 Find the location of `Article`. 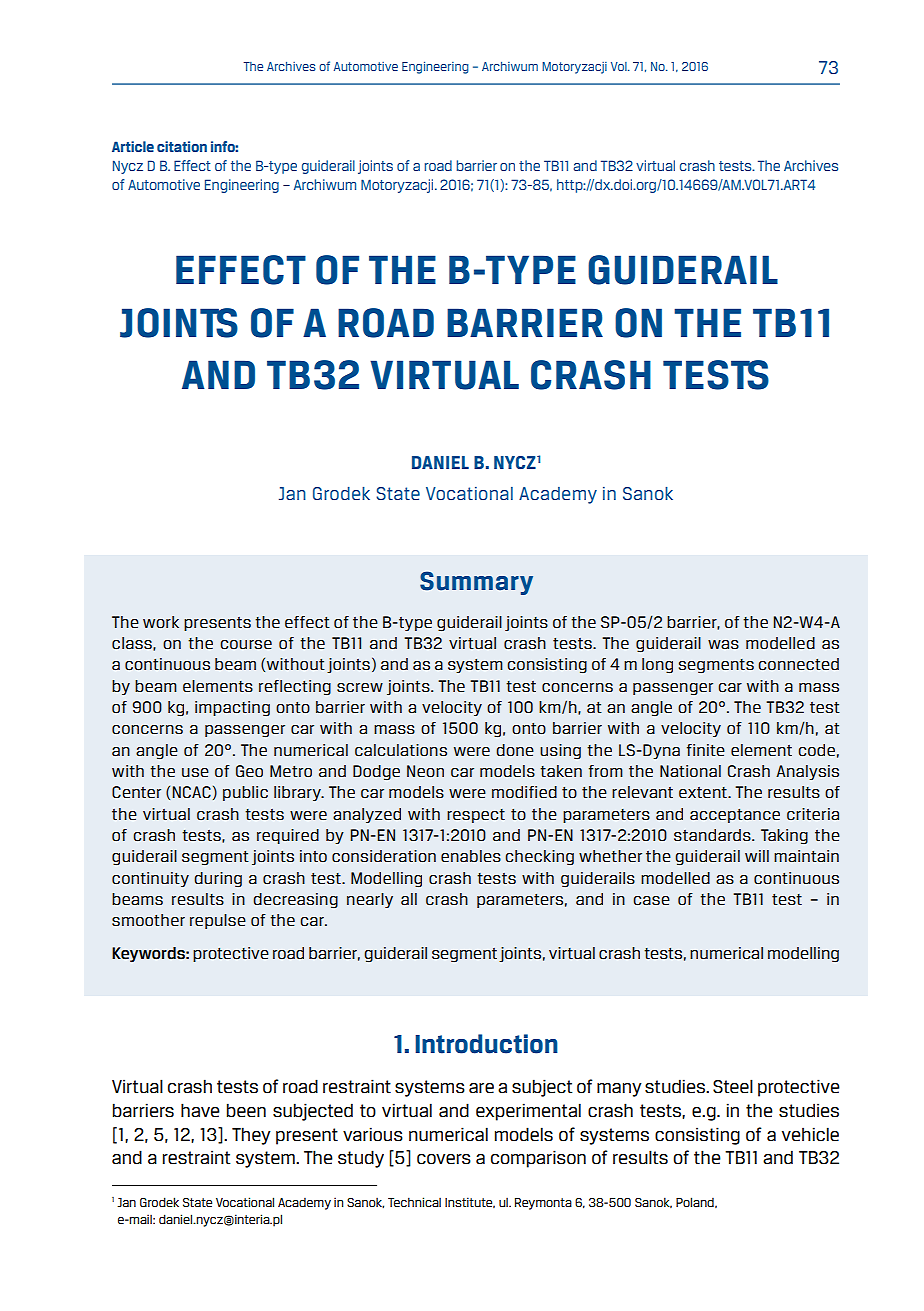

Article is located at coordinates (133, 146).
